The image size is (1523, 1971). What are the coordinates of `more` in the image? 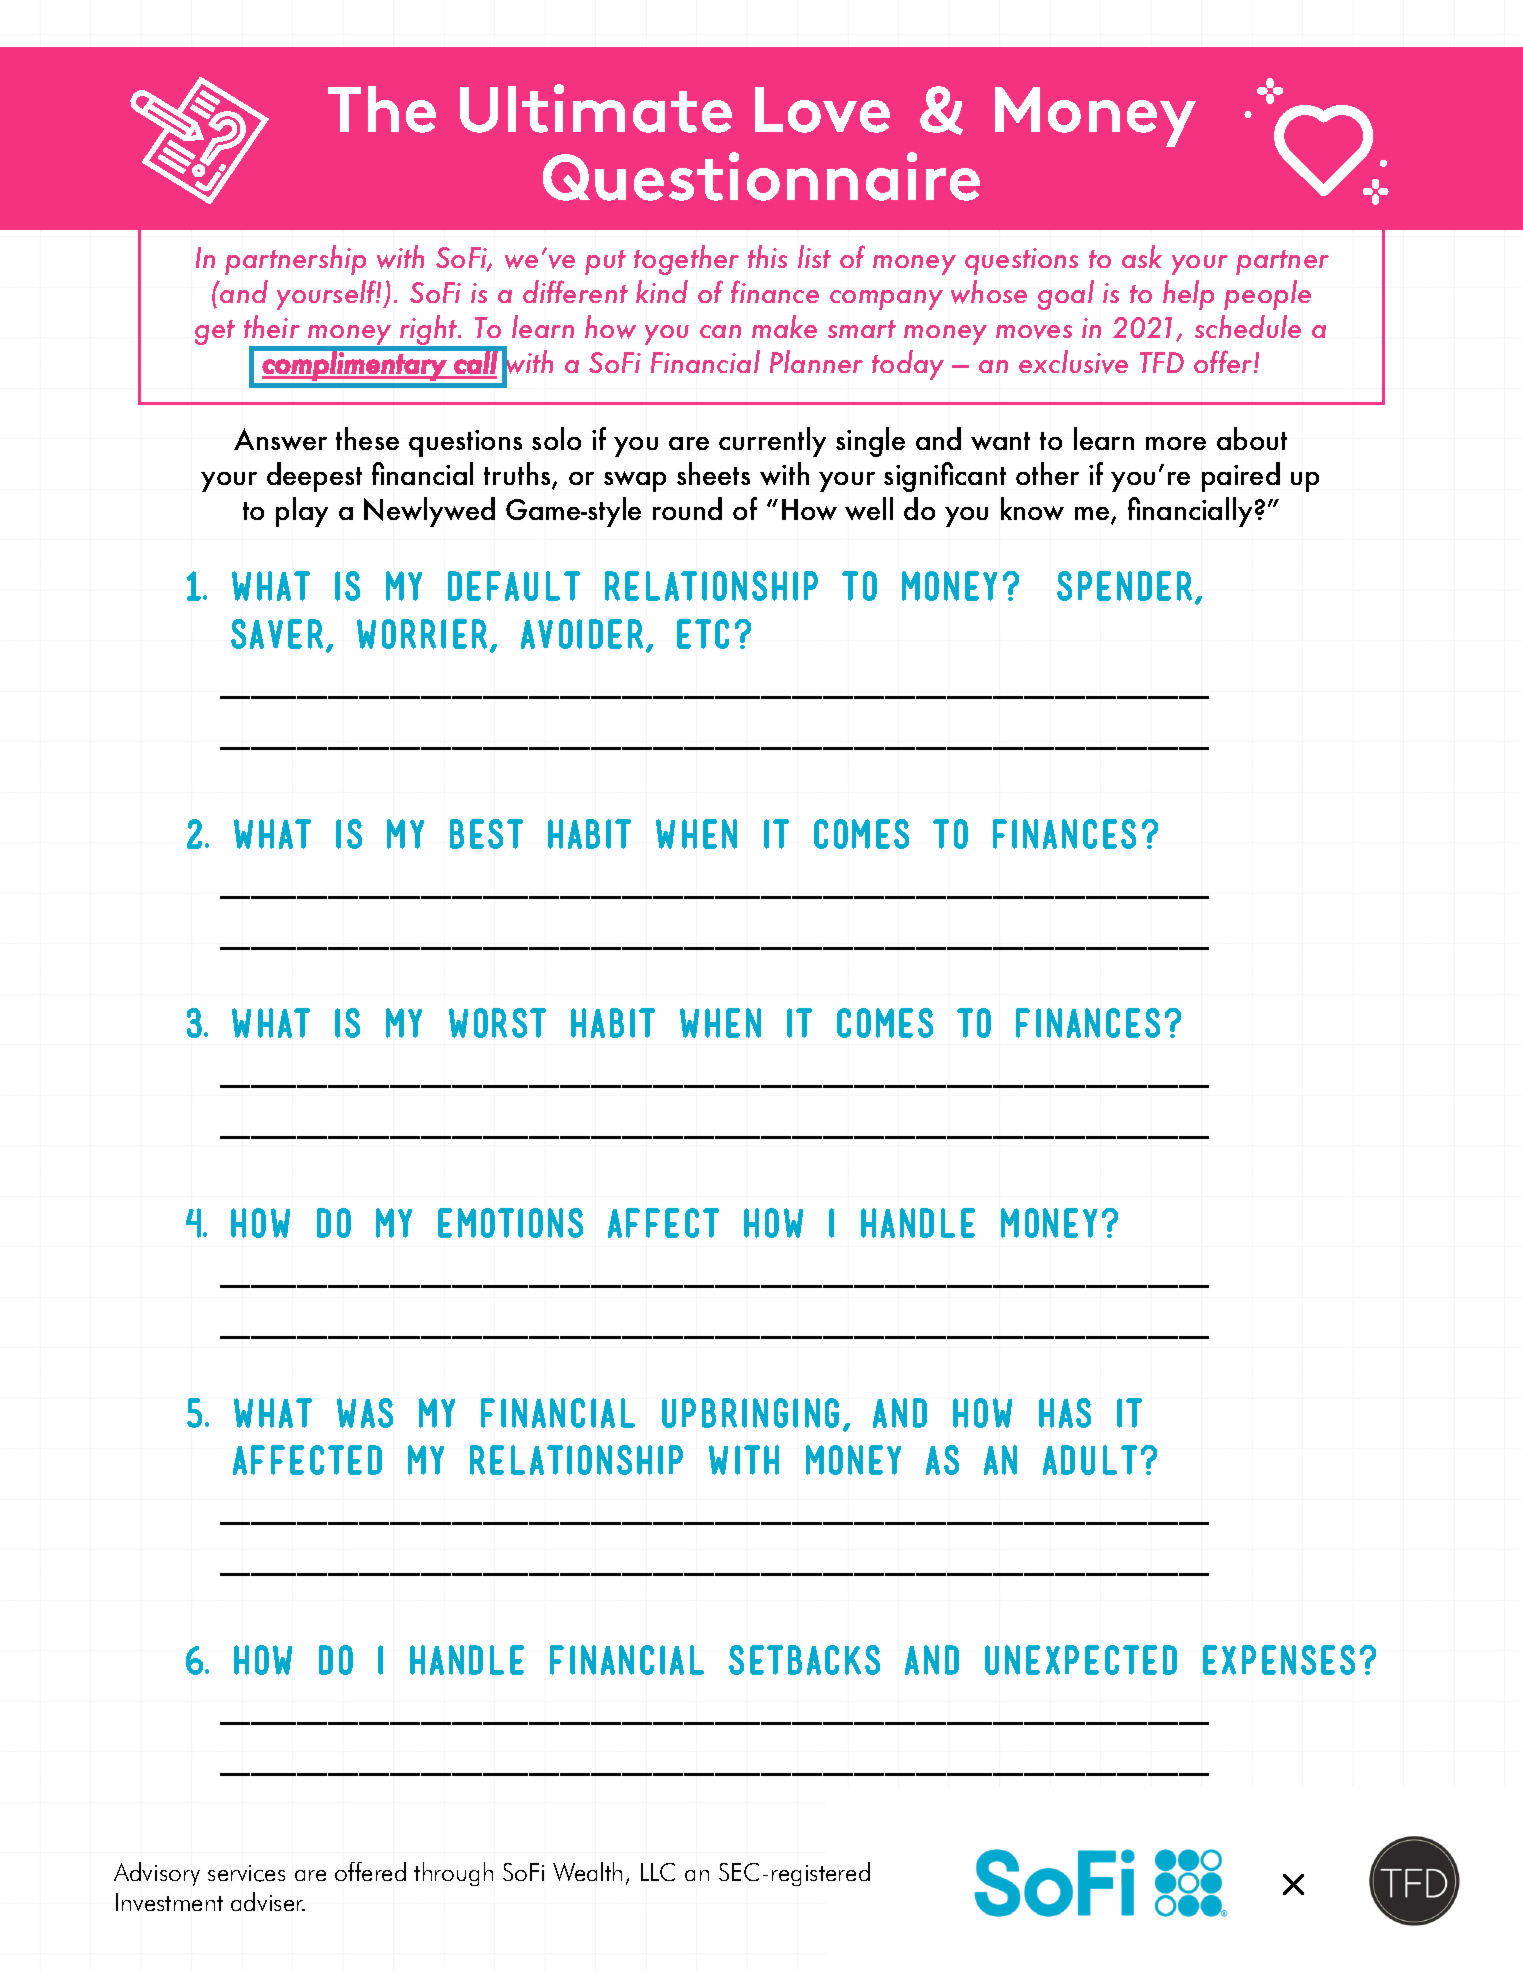 It's located at (1176, 443).
